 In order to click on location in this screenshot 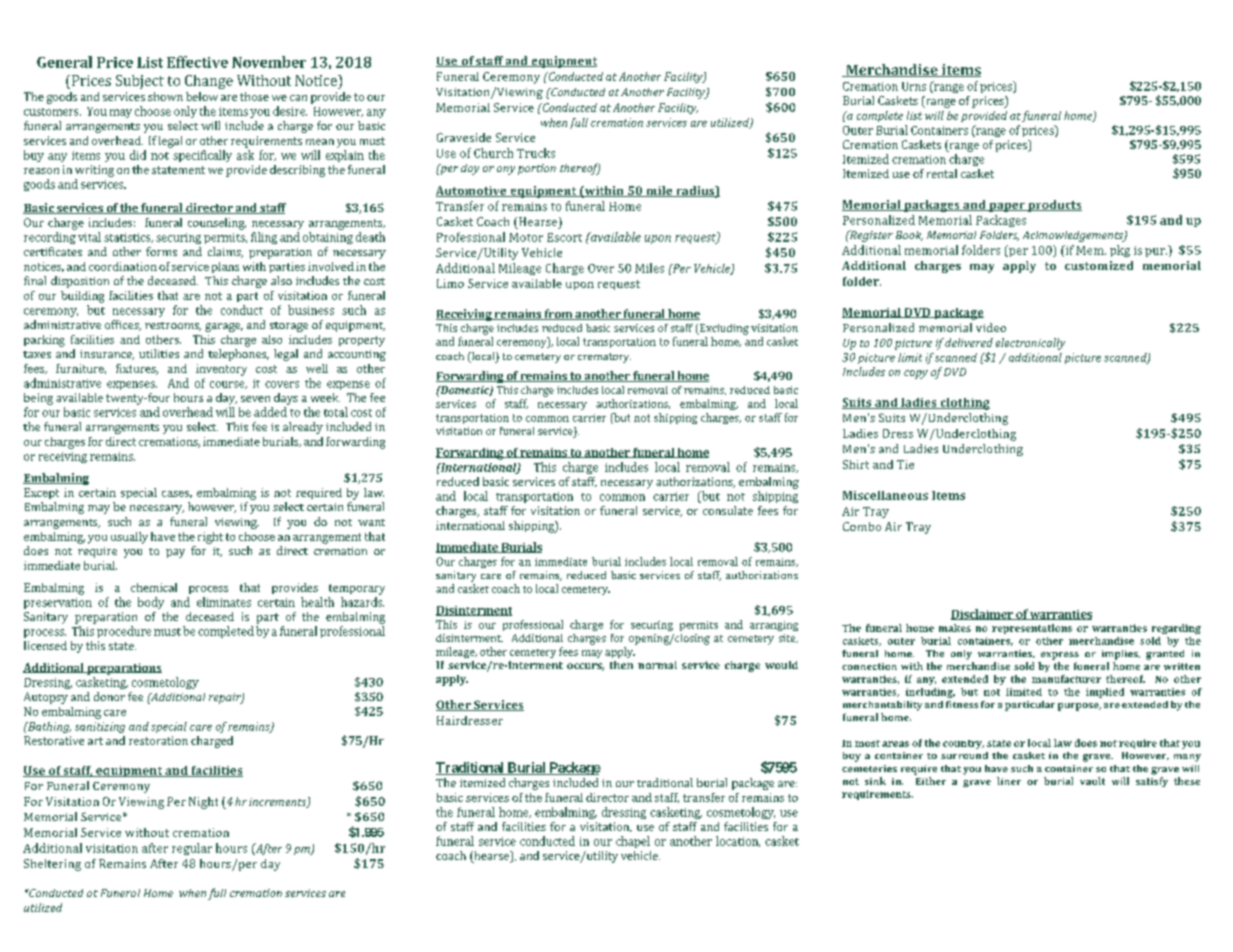, I will do `click(738, 841)`.
